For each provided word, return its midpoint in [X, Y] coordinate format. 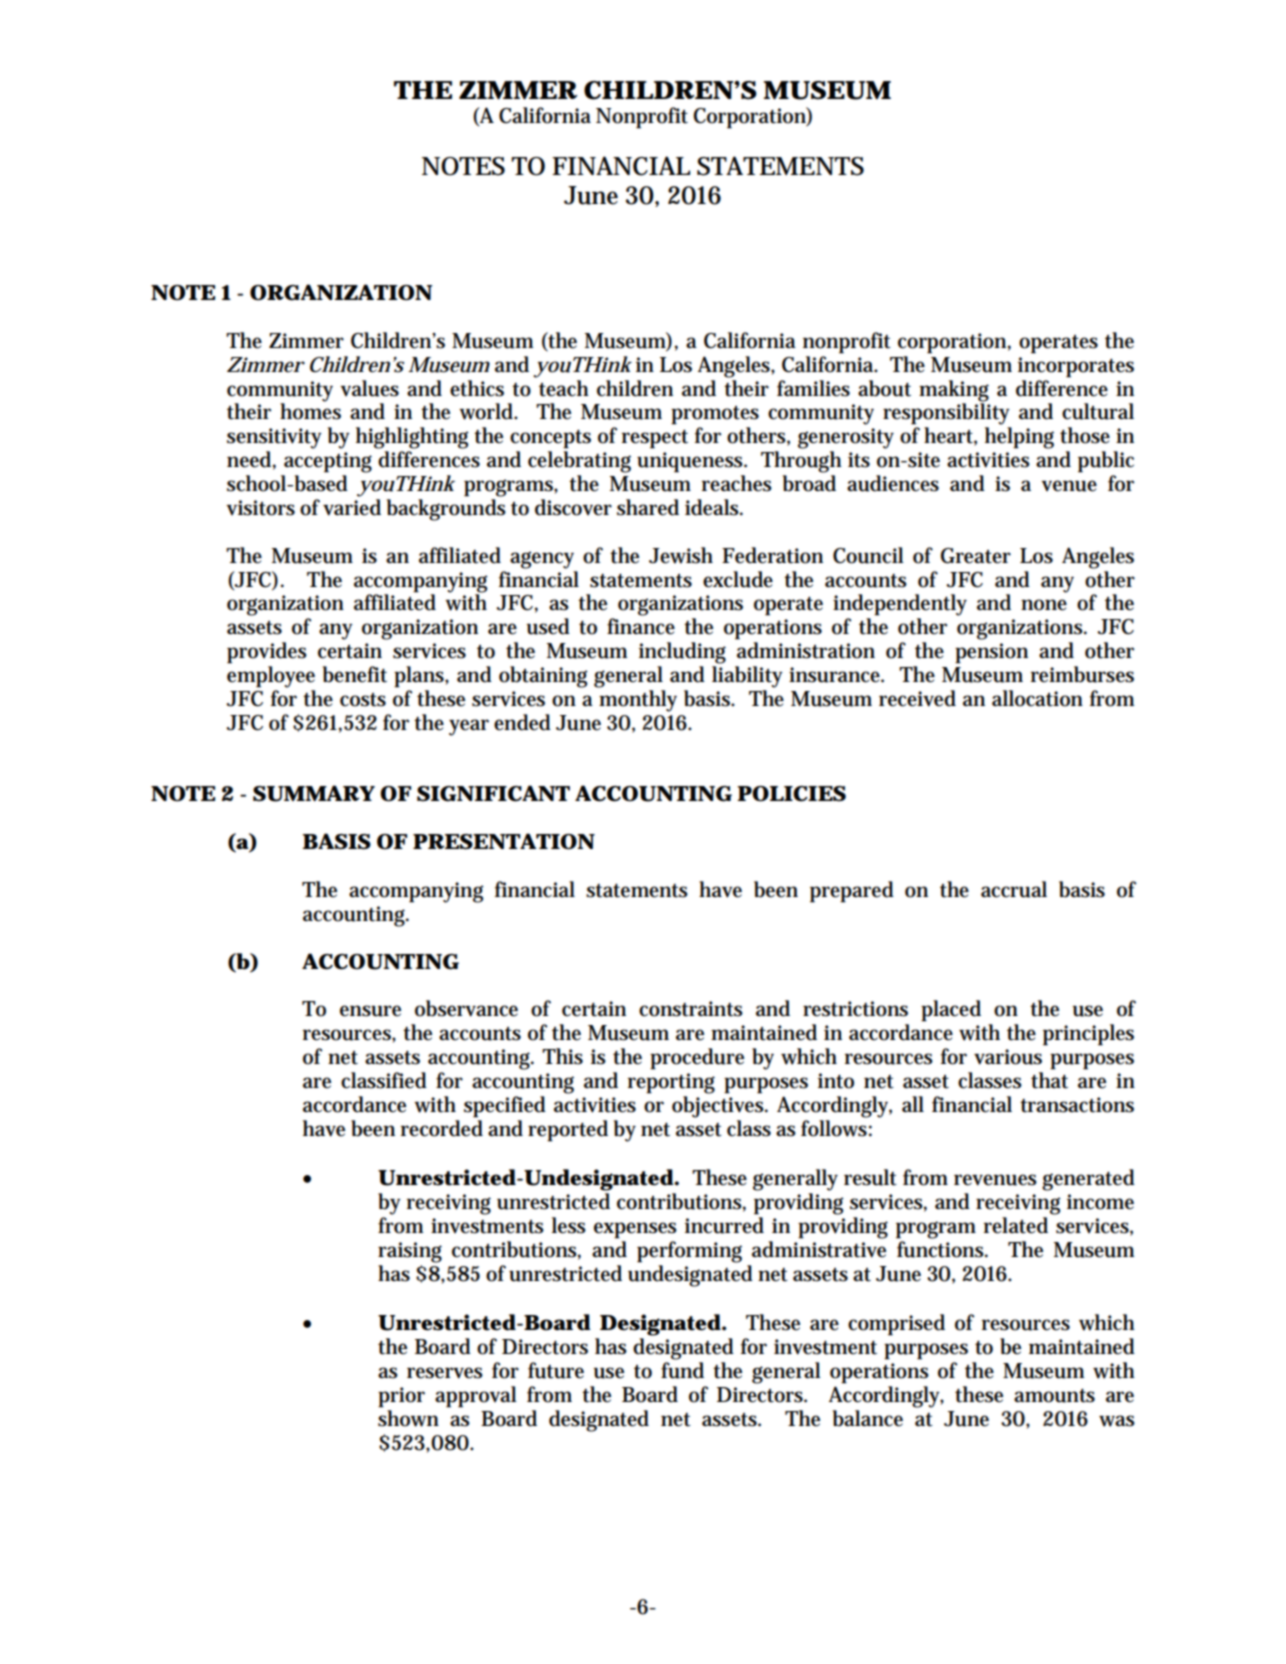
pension [991, 653]
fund [682, 1370]
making [954, 391]
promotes [715, 415]
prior [401, 1397]
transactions [1077, 1105]
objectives [719, 1107]
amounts [1054, 1396]
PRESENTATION [503, 841]
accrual [1014, 889]
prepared [852, 892]
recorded [442, 1128]
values [369, 388]
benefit [355, 674]
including [682, 653]
